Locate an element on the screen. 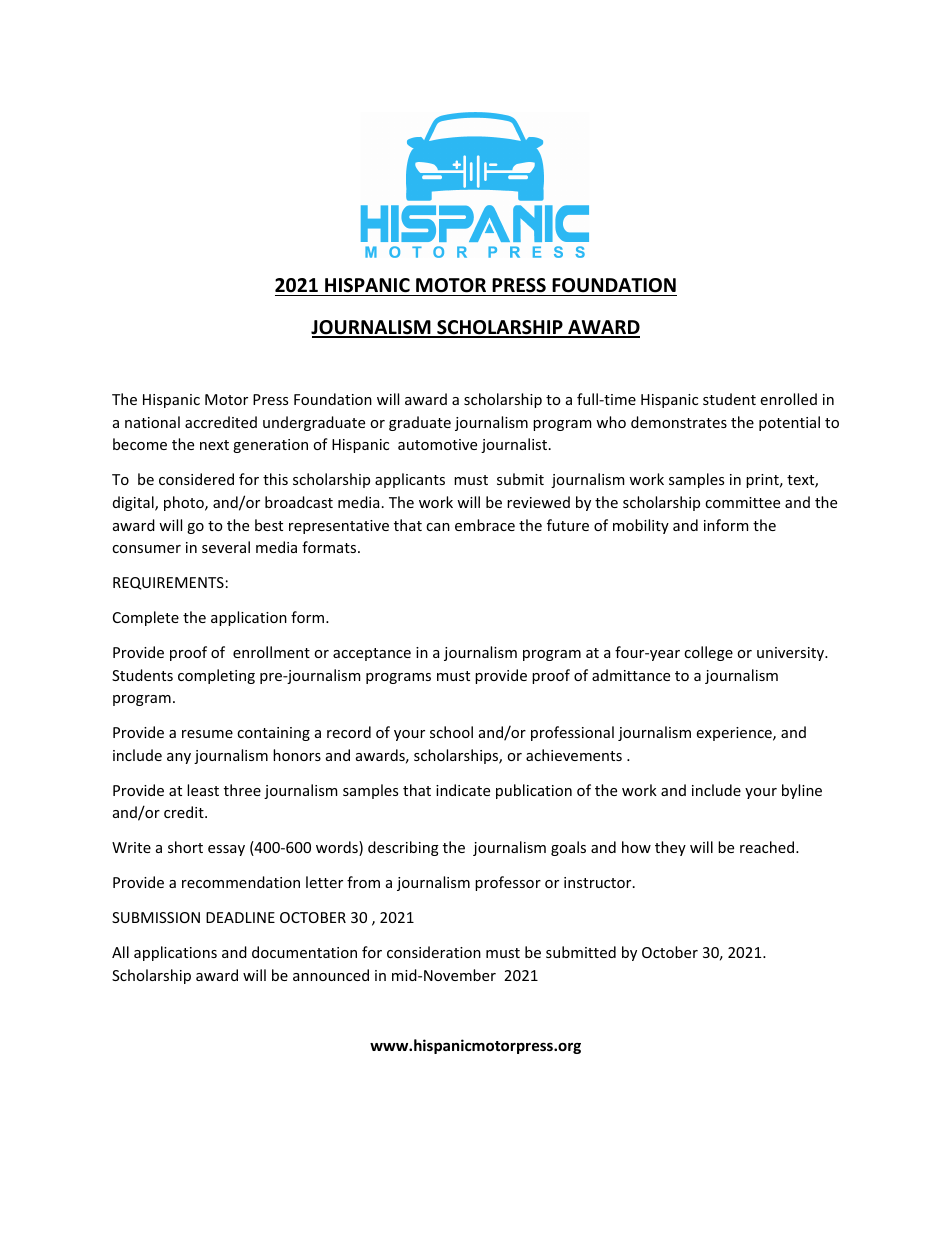 Image resolution: width=952 pixels, height=1233 pixels. school is located at coordinates (451, 732).
